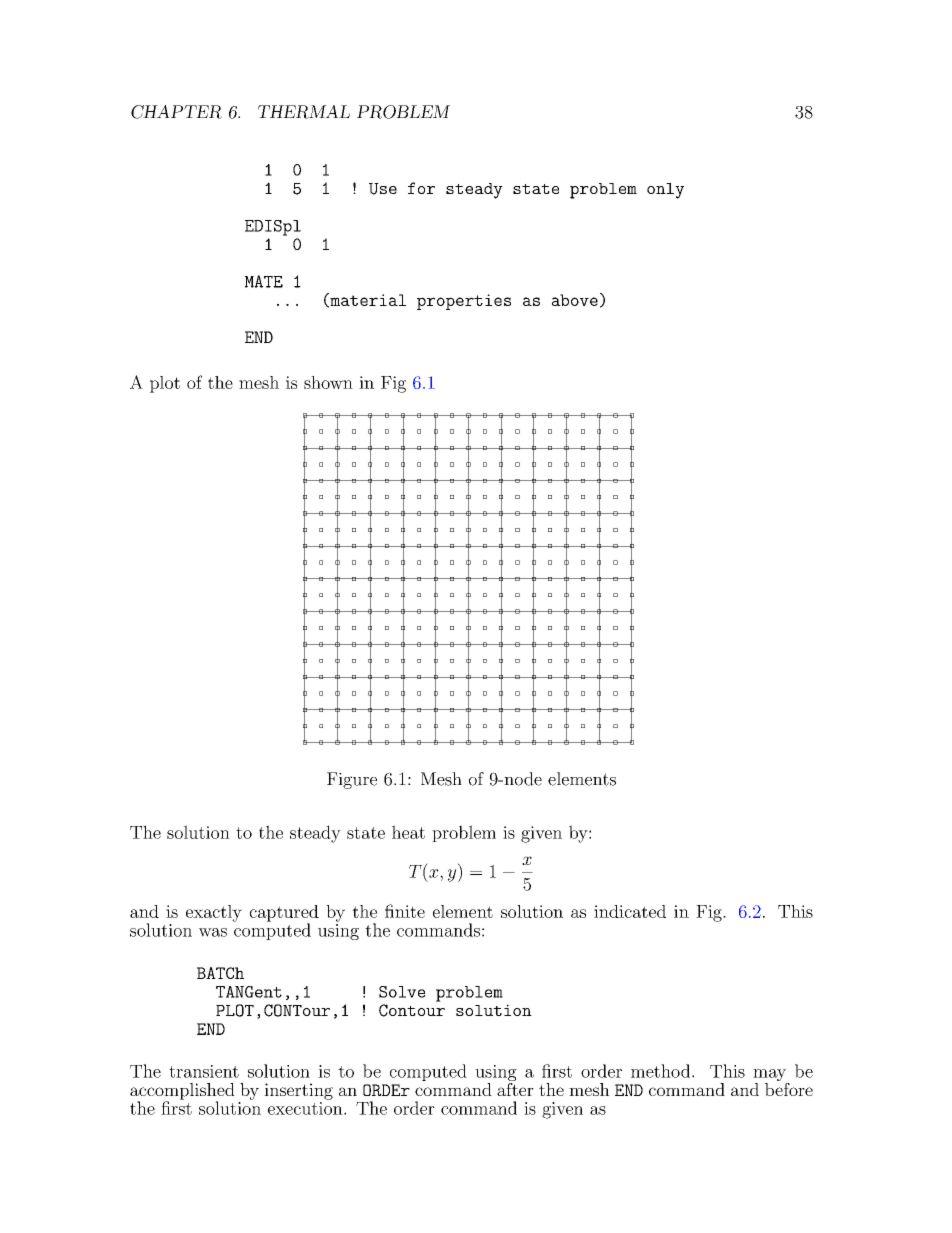  What do you see at coordinates (405, 911) in the page?
I see `finite` at bounding box center [405, 911].
